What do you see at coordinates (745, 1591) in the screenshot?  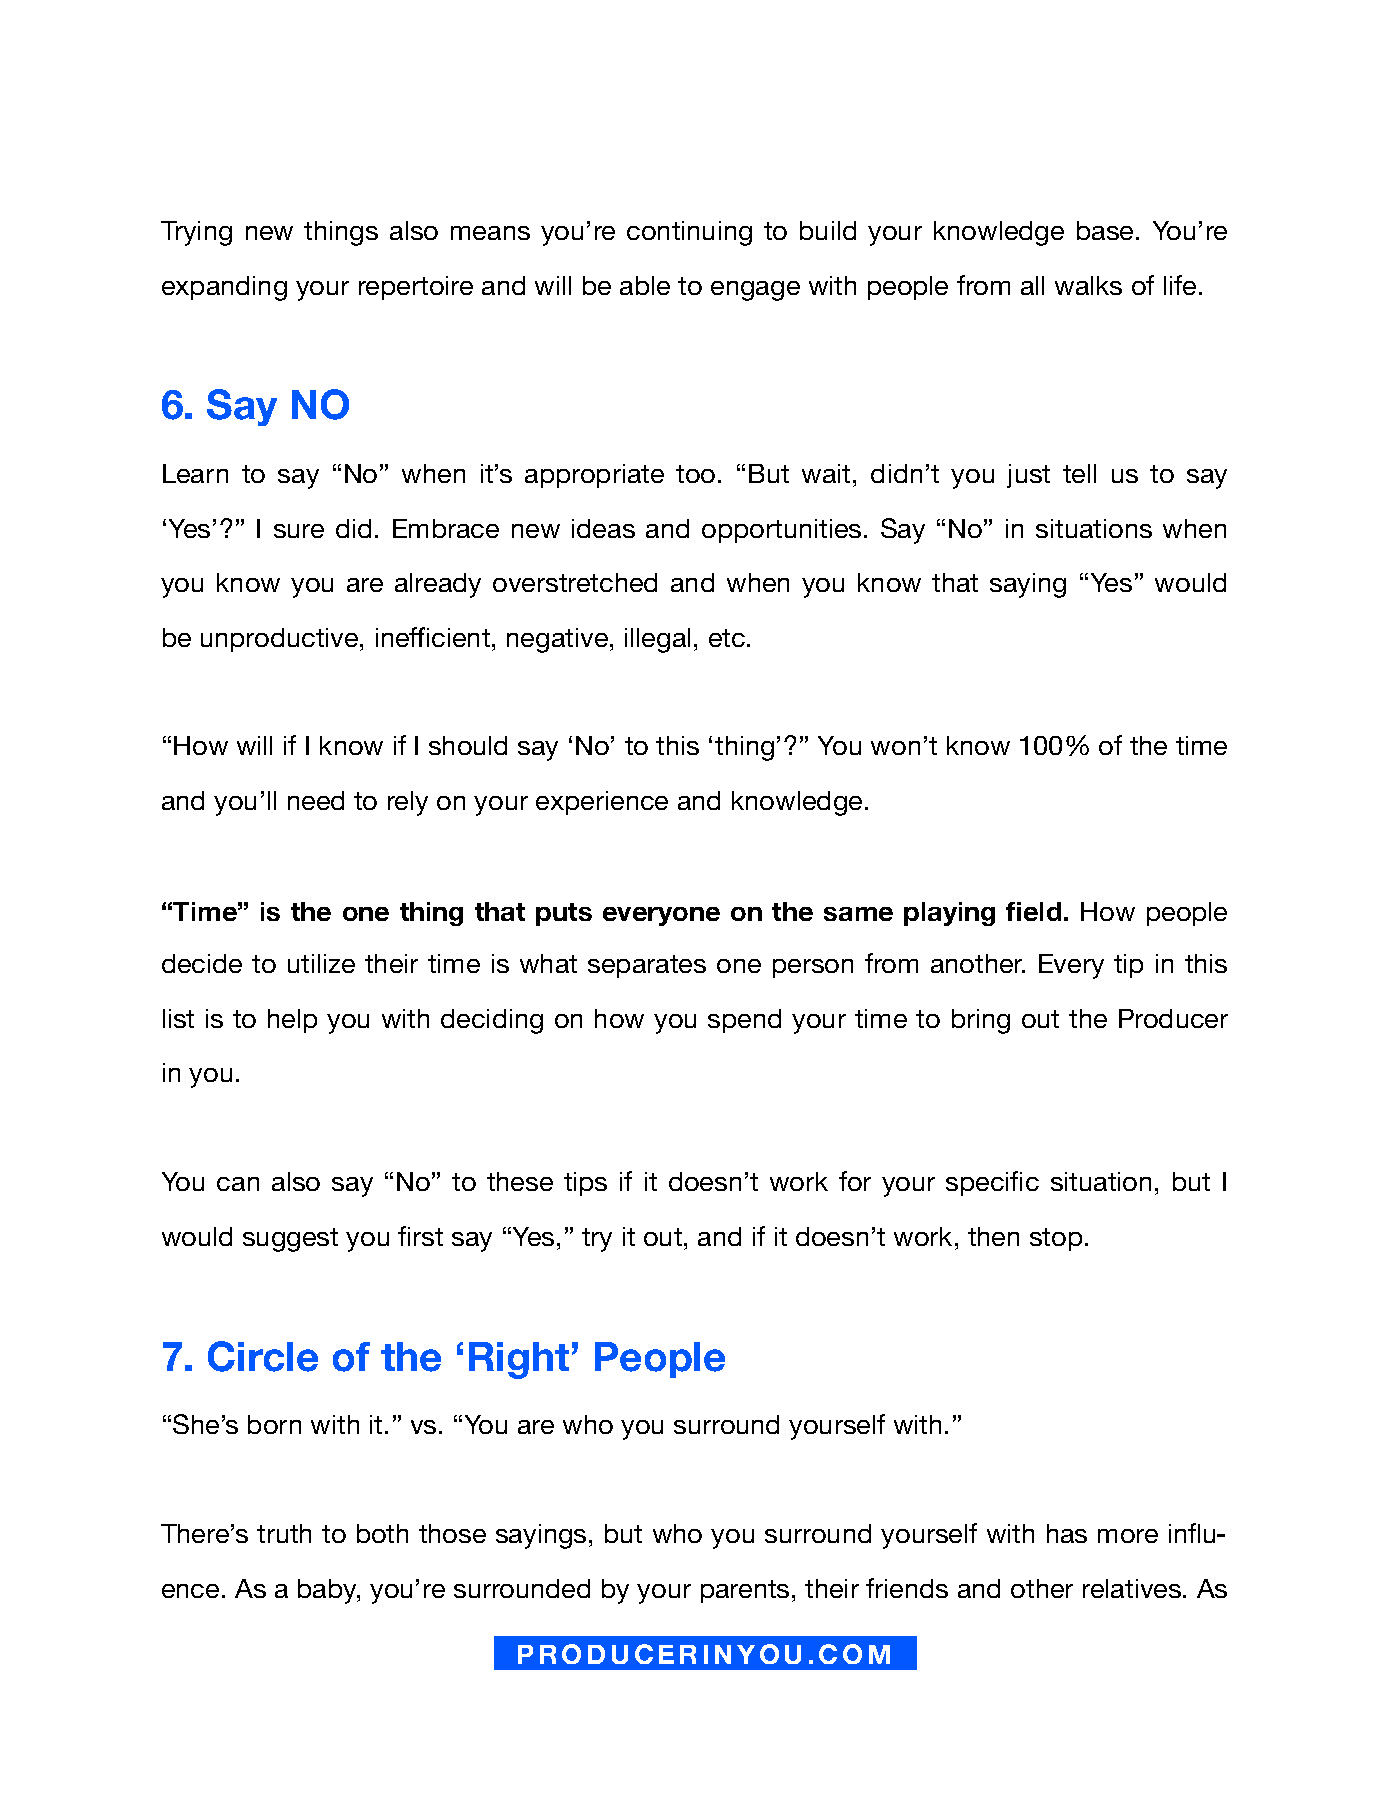 I see `parents` at bounding box center [745, 1591].
